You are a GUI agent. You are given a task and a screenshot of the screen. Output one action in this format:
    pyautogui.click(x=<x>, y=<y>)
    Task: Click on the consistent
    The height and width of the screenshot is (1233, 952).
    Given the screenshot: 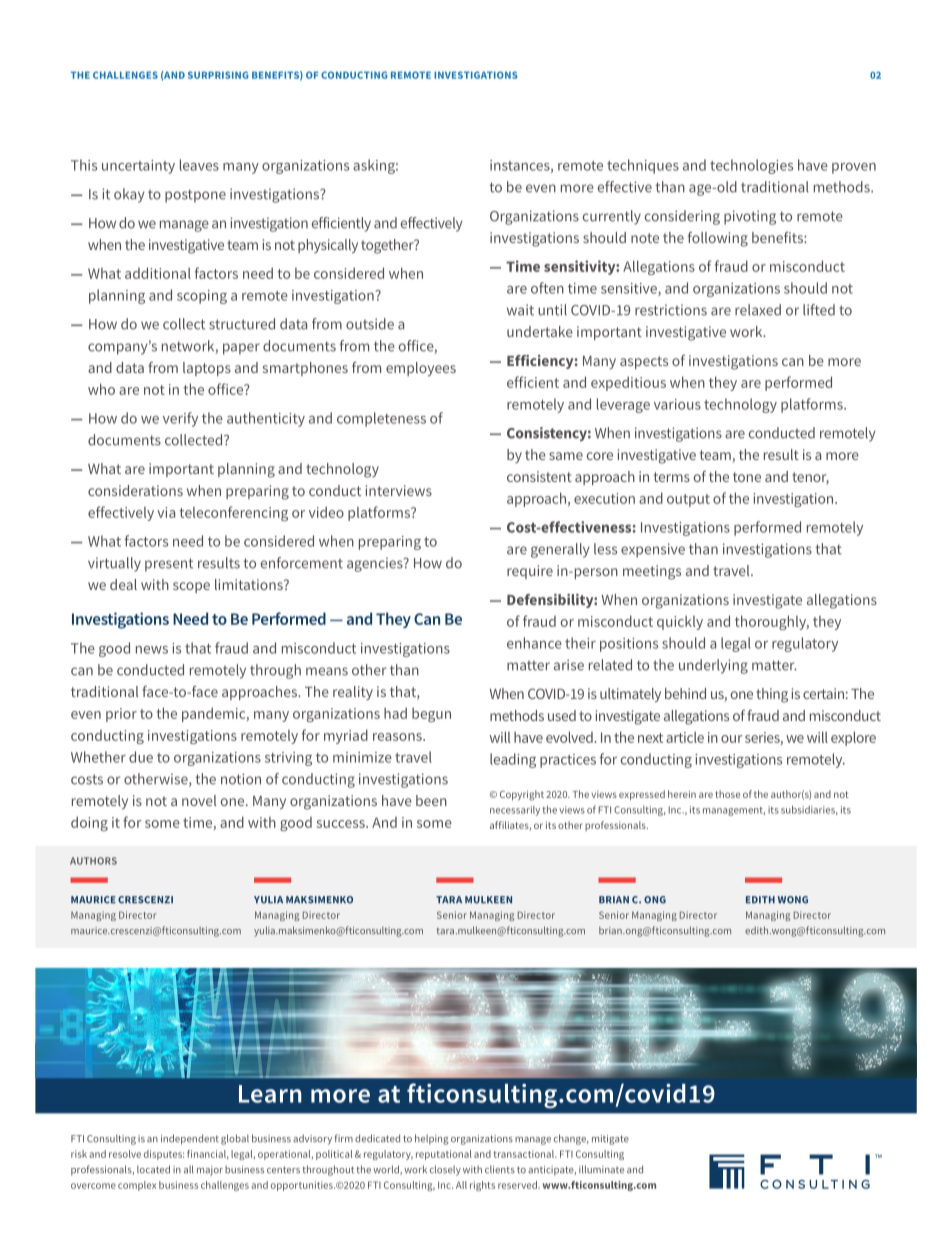 What is the action you would take?
    pyautogui.click(x=539, y=476)
